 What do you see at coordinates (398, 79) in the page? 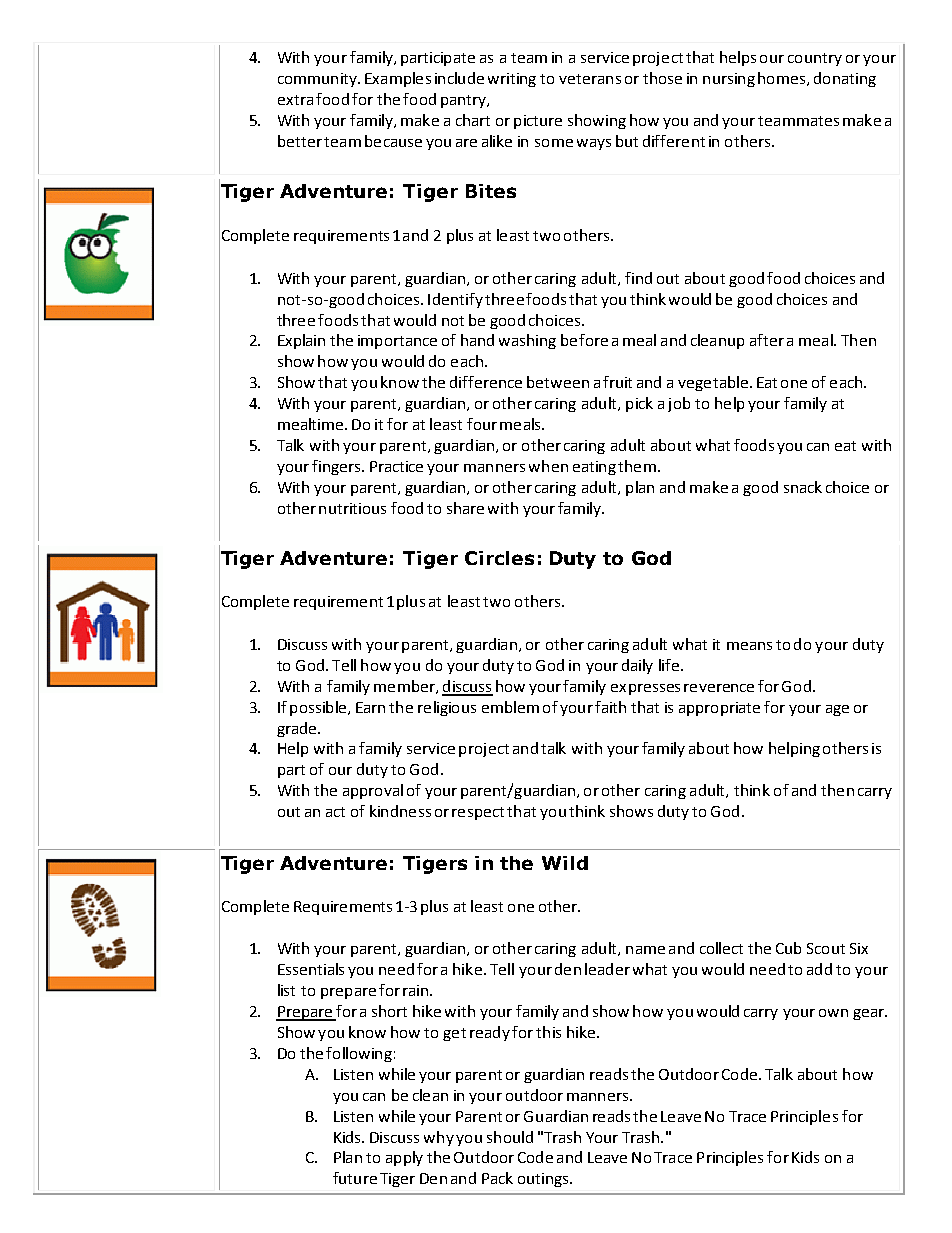
I see `Examples` at bounding box center [398, 79].
